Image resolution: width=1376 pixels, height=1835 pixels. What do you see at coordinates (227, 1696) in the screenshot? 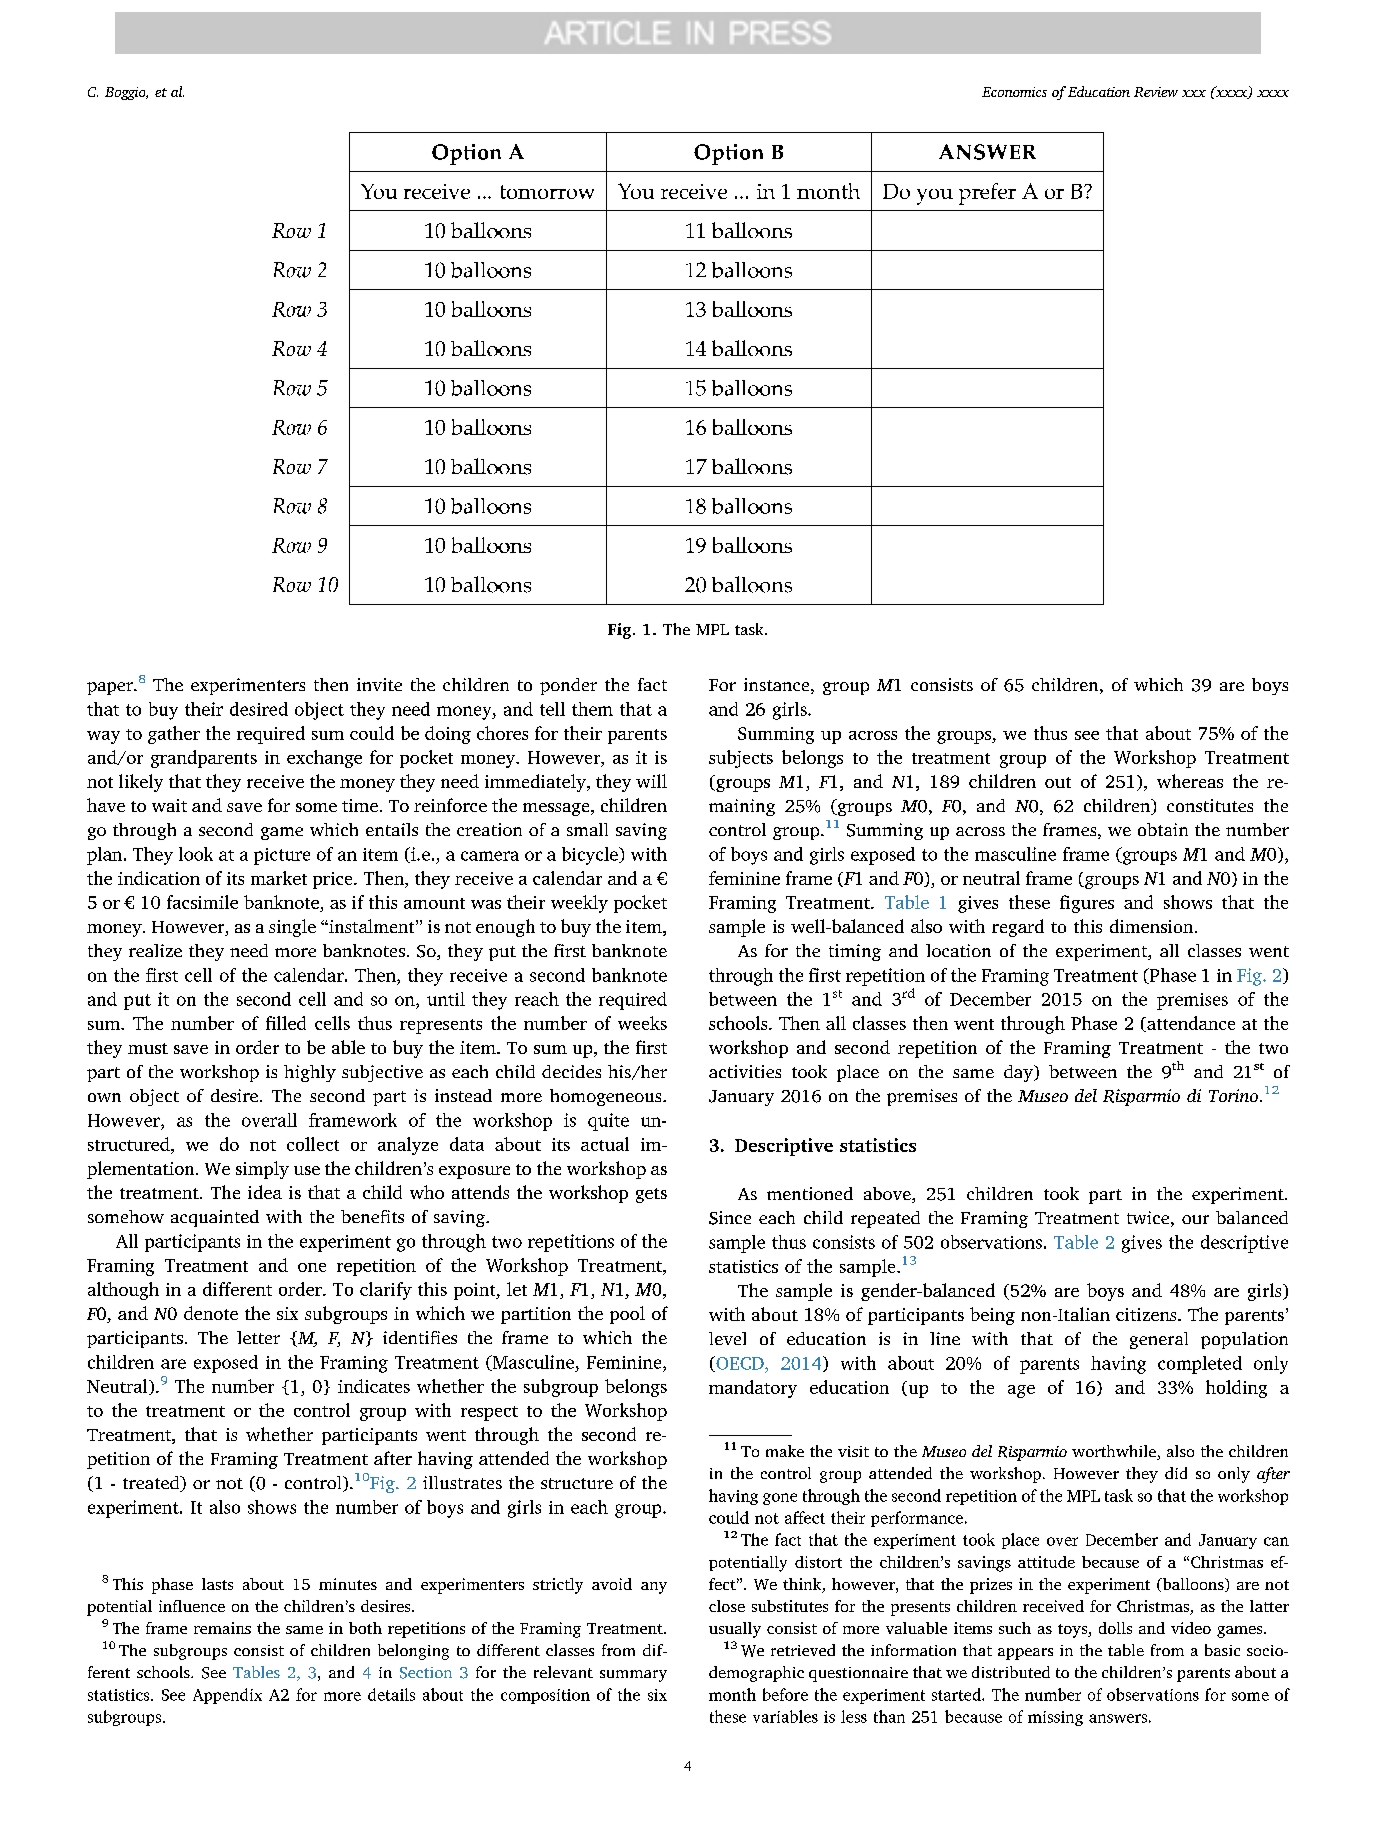
I see `Appendix` at bounding box center [227, 1696].
